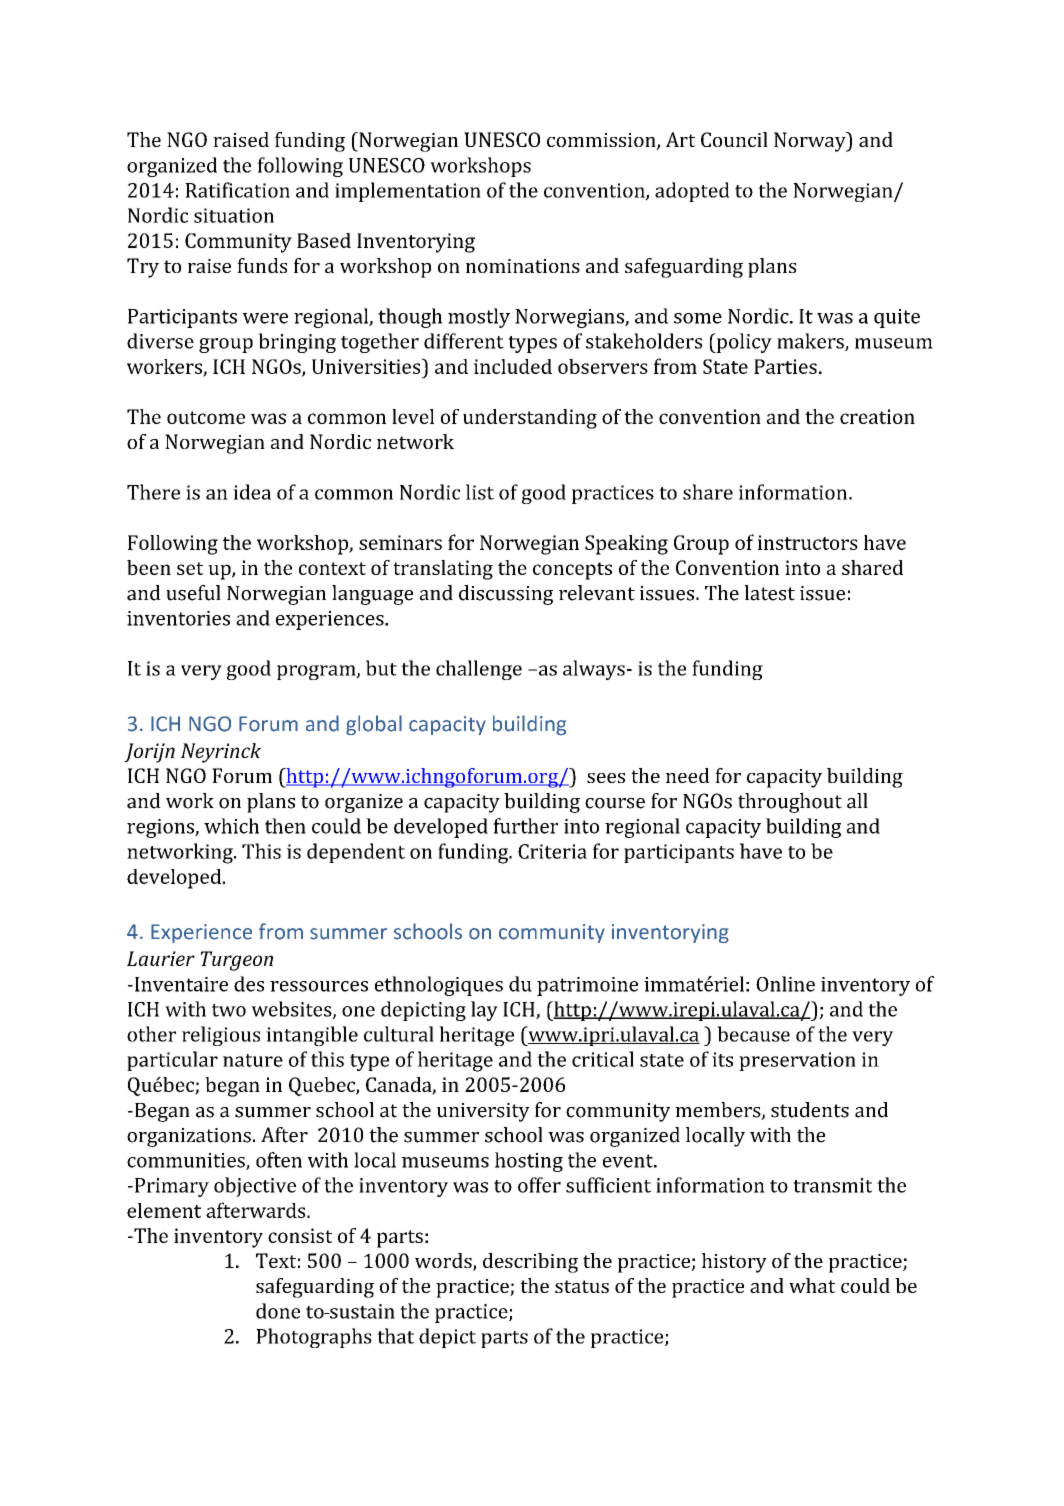 This image has height=1506, width=1064. Describe the element at coordinates (811, 142) in the image. I see `Norway` at that location.
